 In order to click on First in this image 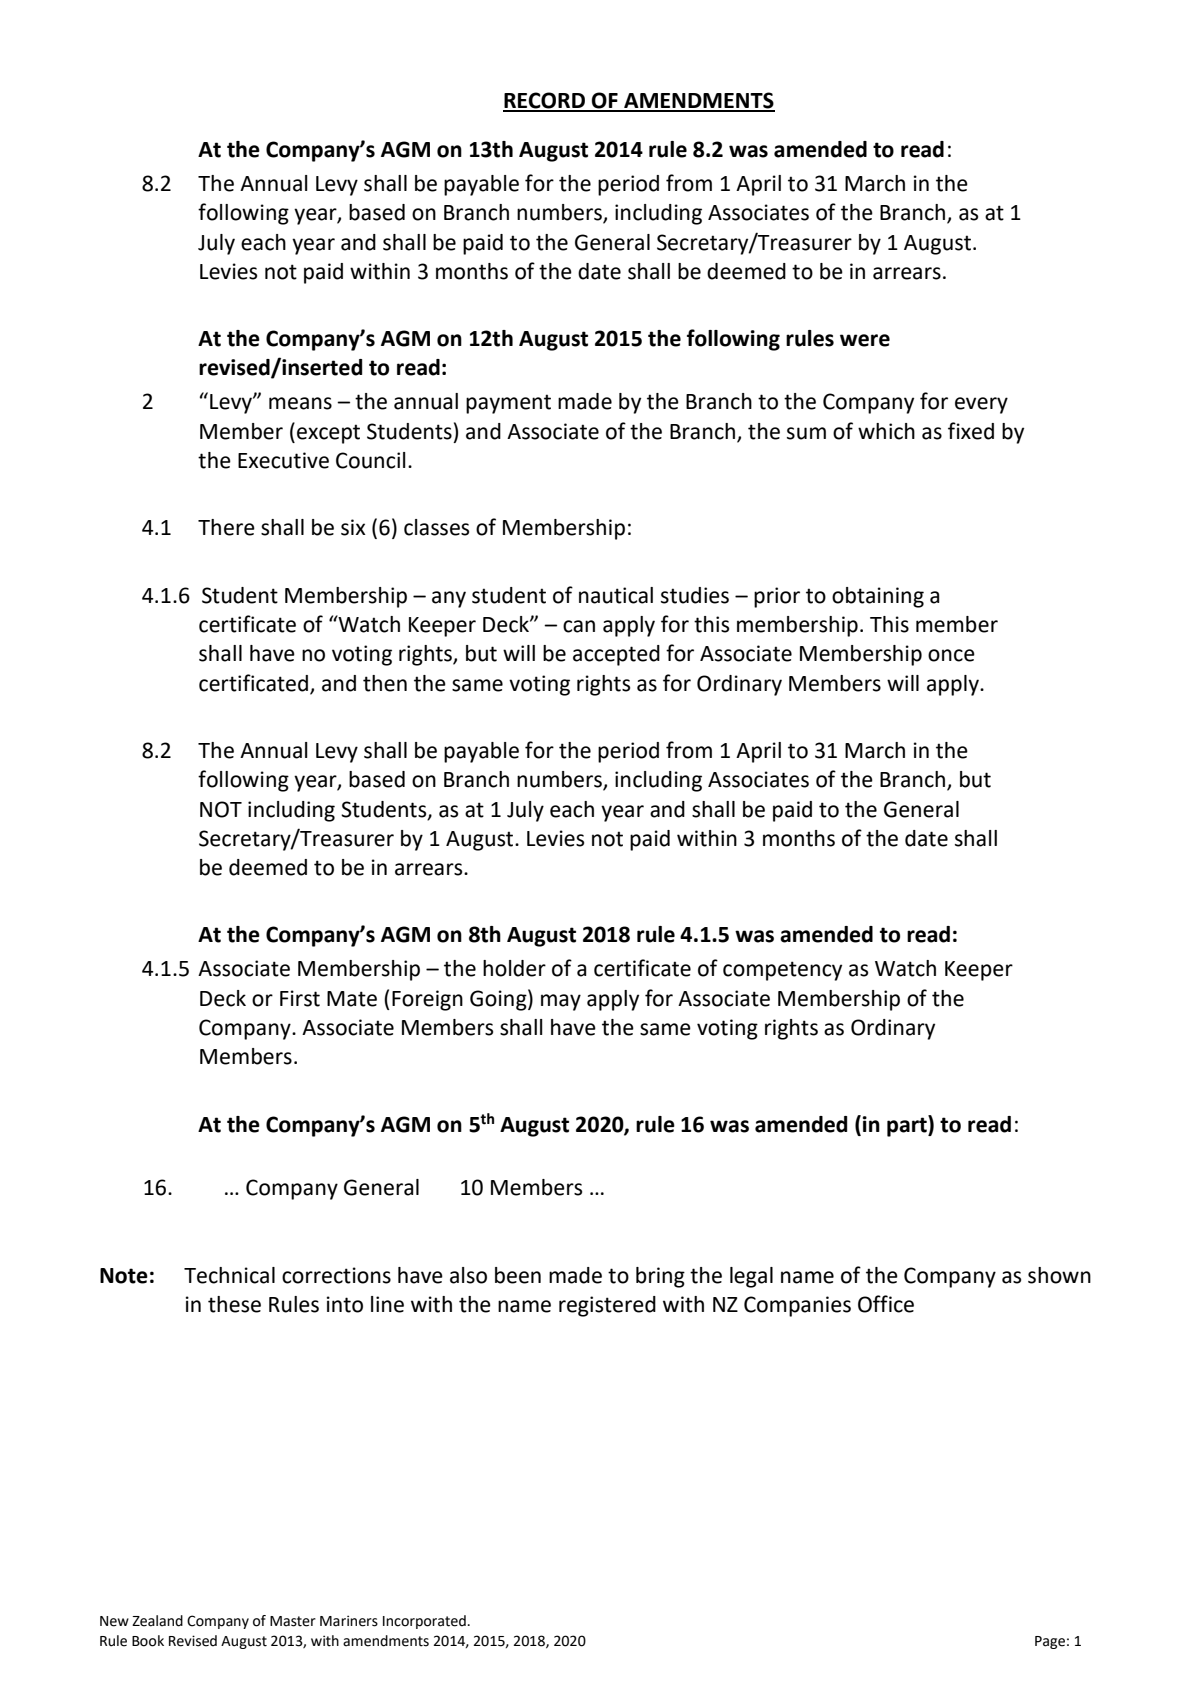, I will do `click(300, 998)`.
